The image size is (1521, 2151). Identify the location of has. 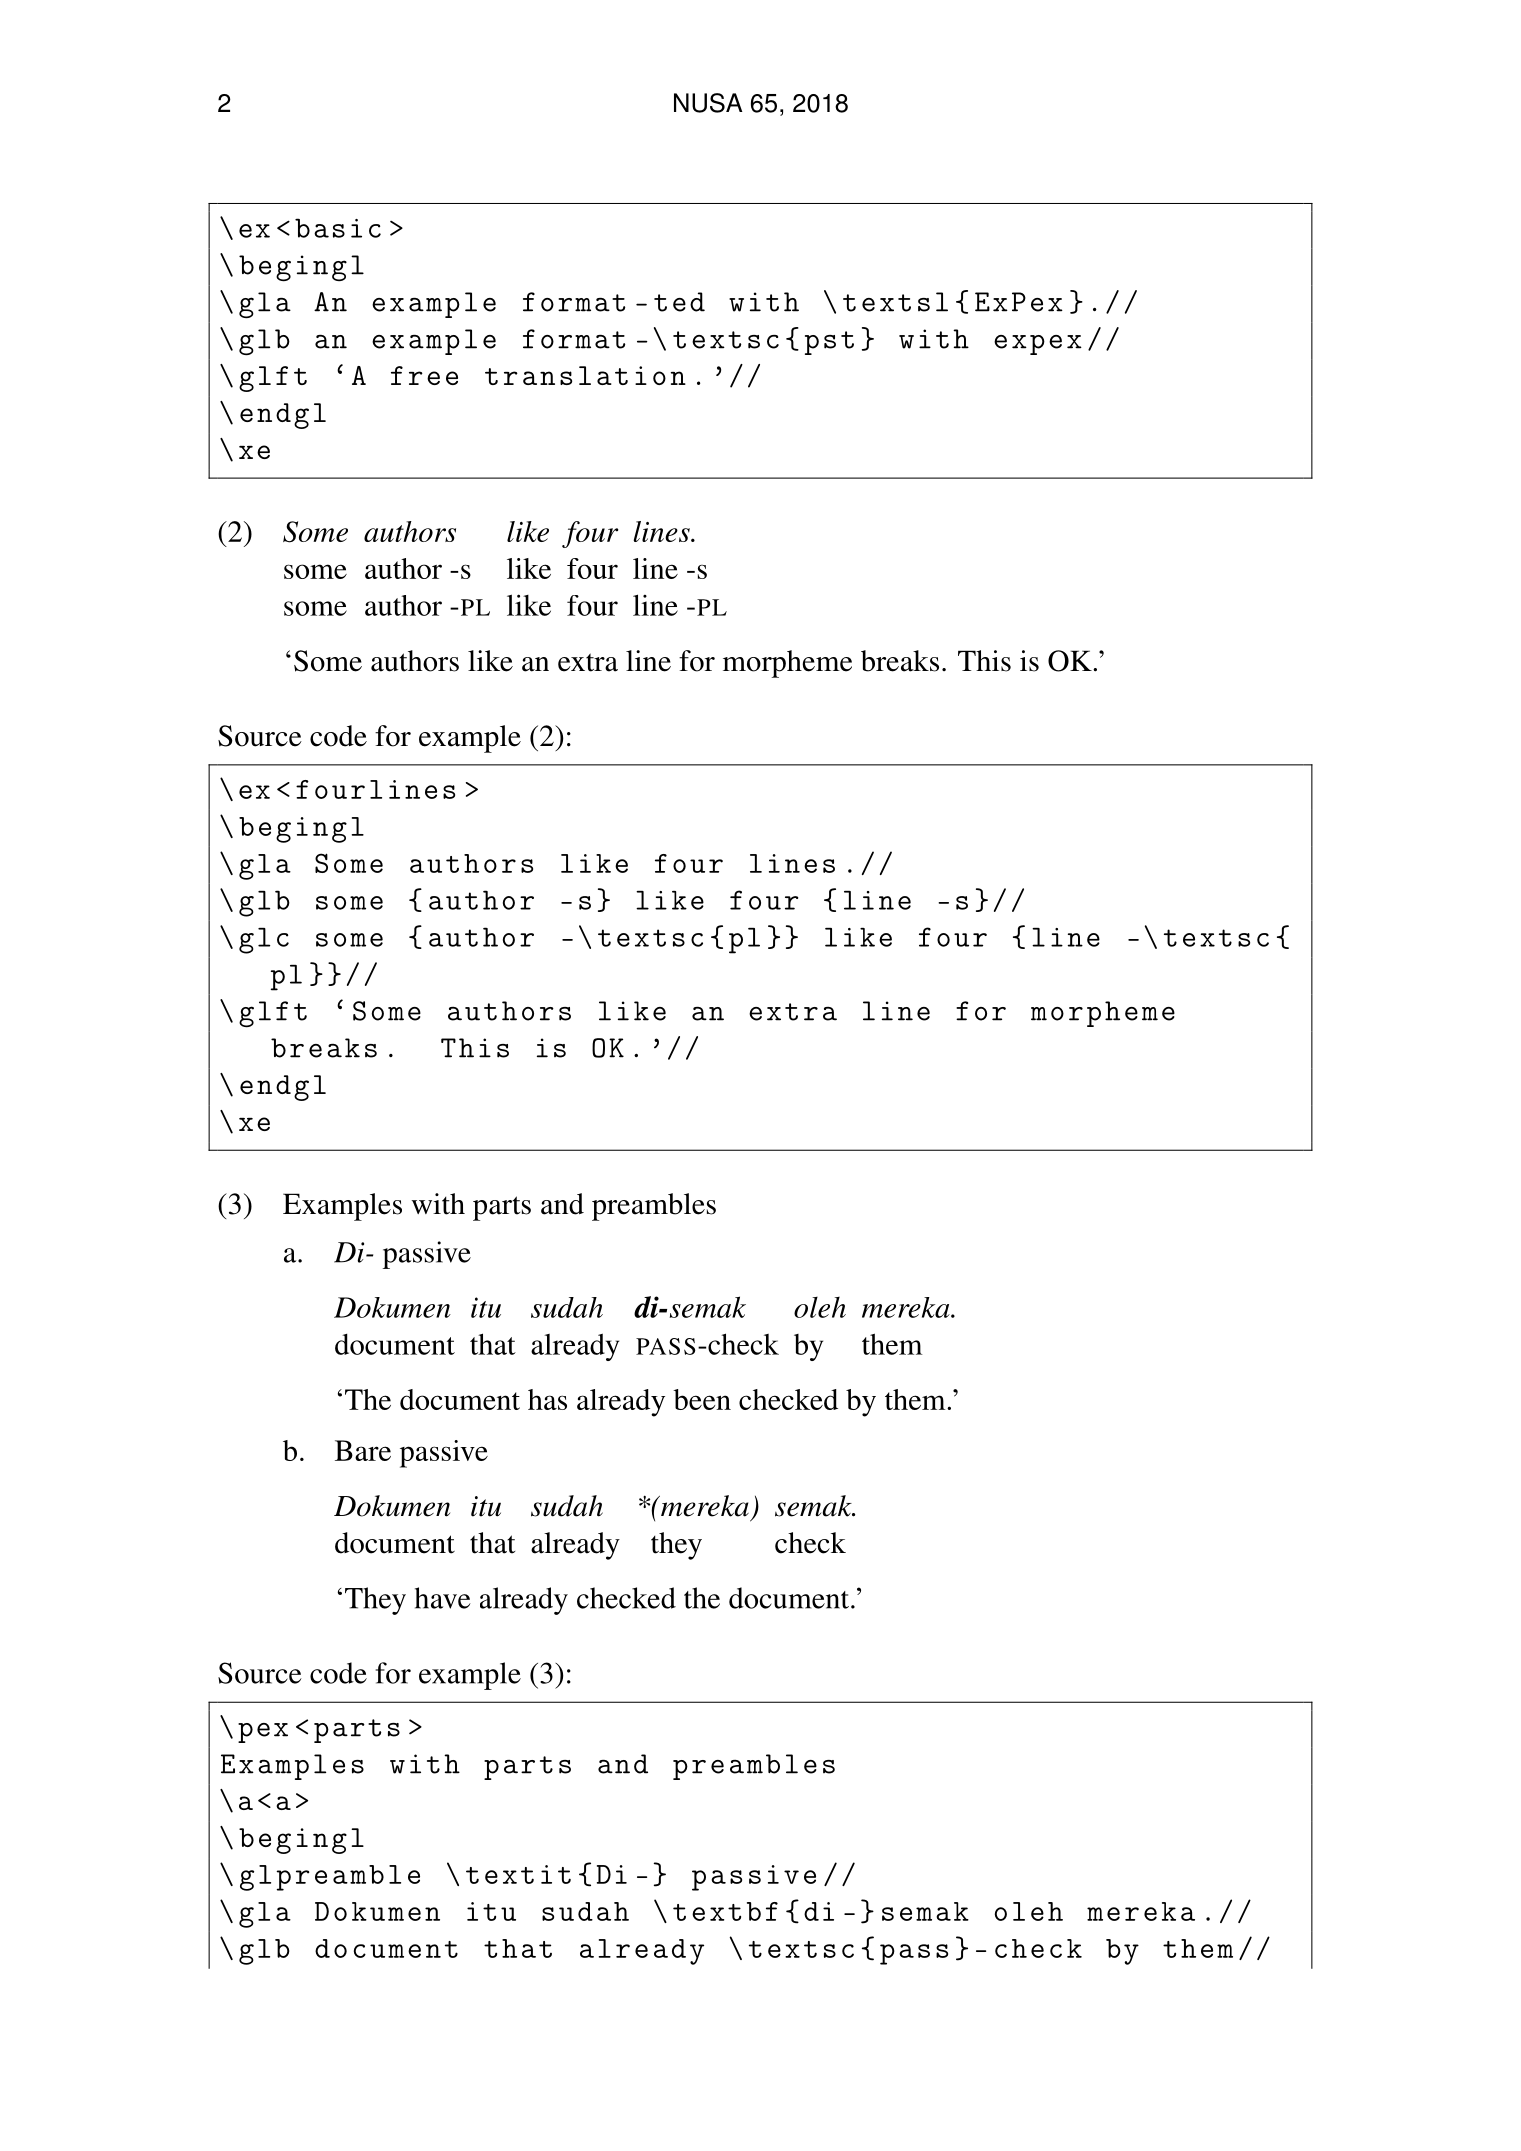
(547, 1399).
